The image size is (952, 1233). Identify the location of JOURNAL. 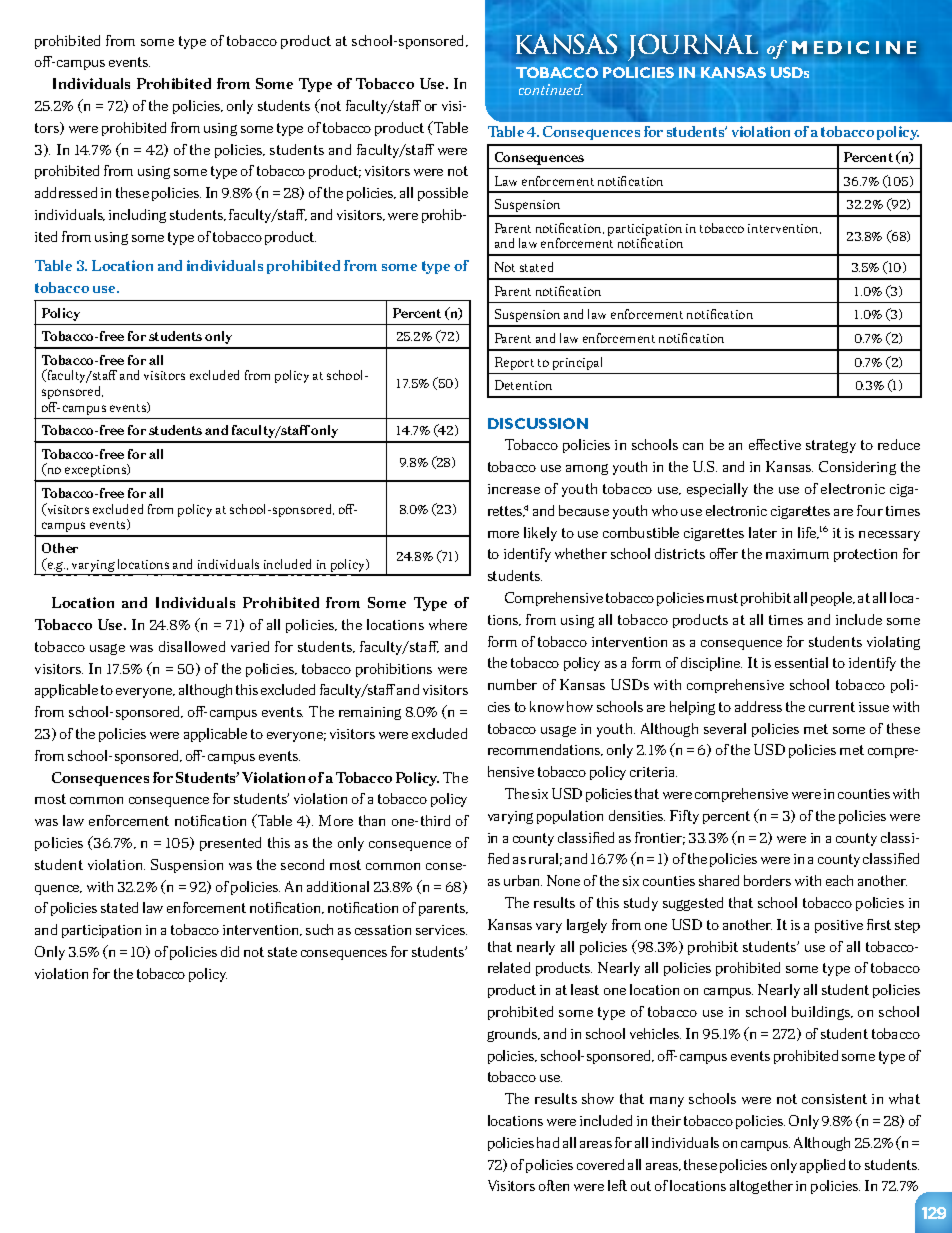
(693, 47).
